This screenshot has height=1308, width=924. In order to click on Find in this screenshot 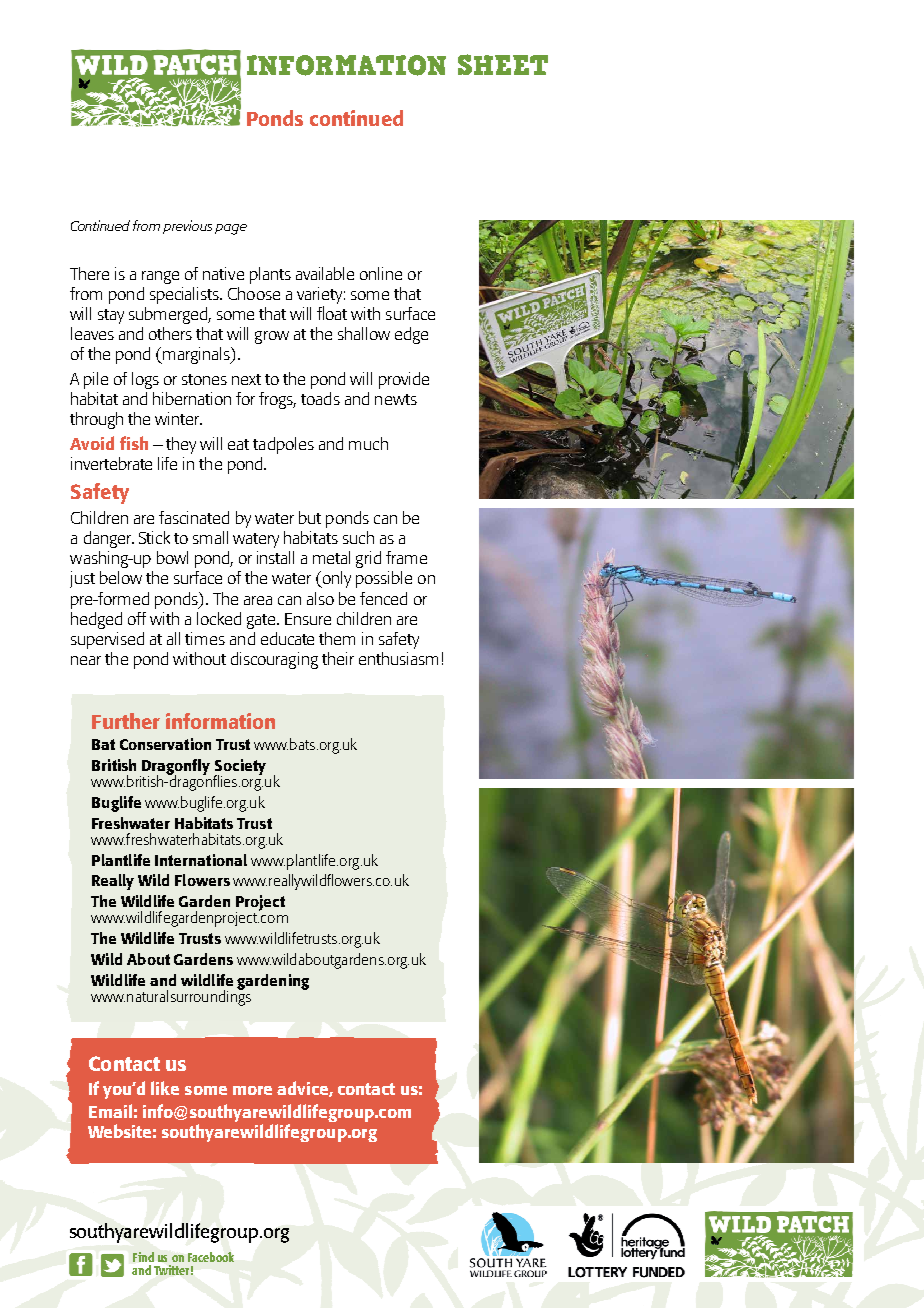, I will do `click(143, 1257)`.
